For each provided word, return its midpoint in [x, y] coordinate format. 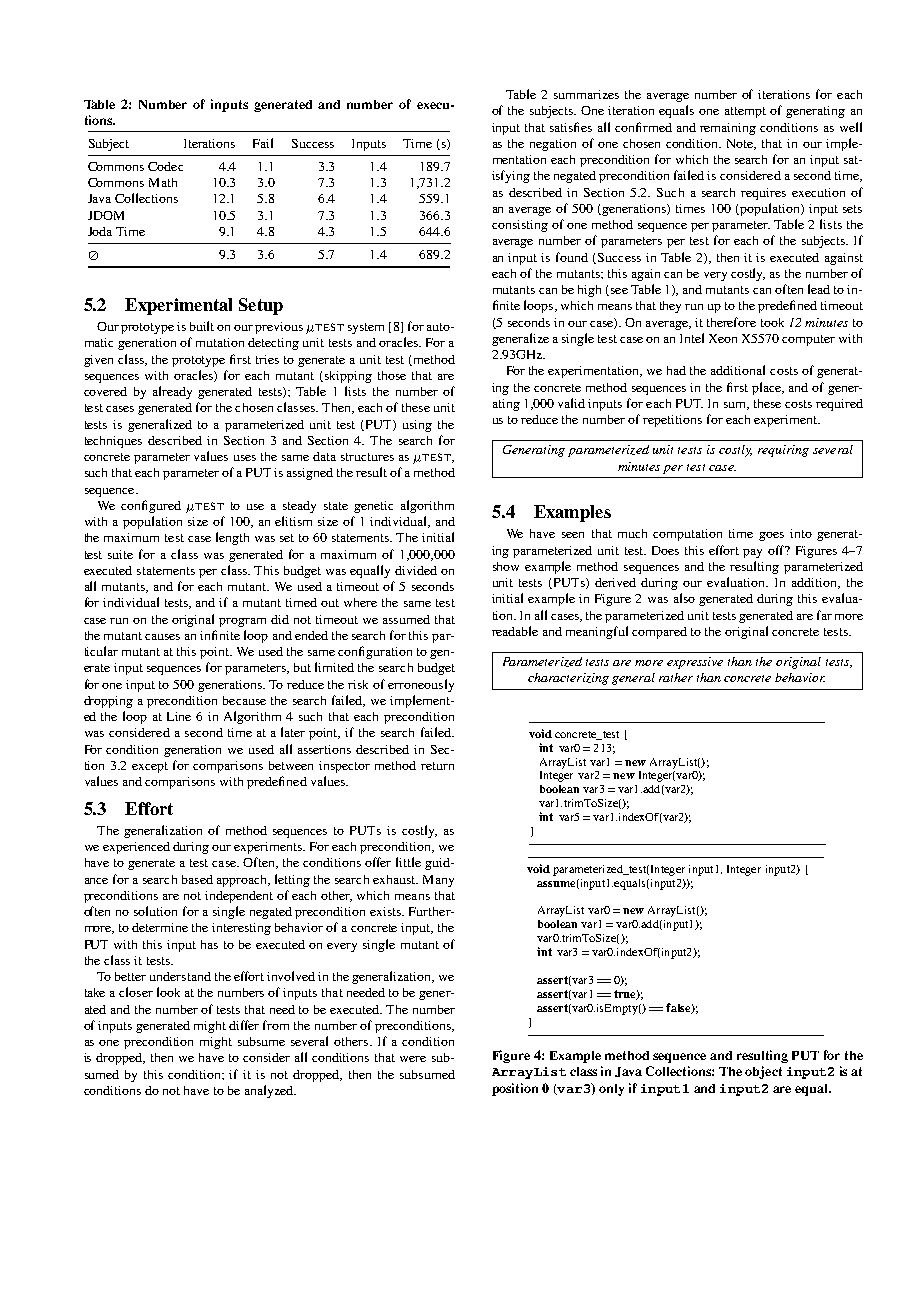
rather [676, 677]
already [172, 392]
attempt [745, 112]
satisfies [571, 127]
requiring [783, 451]
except [150, 767]
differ [244, 1025]
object [763, 1072]
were [413, 1059]
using [417, 426]
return [437, 766]
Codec [165, 166]
